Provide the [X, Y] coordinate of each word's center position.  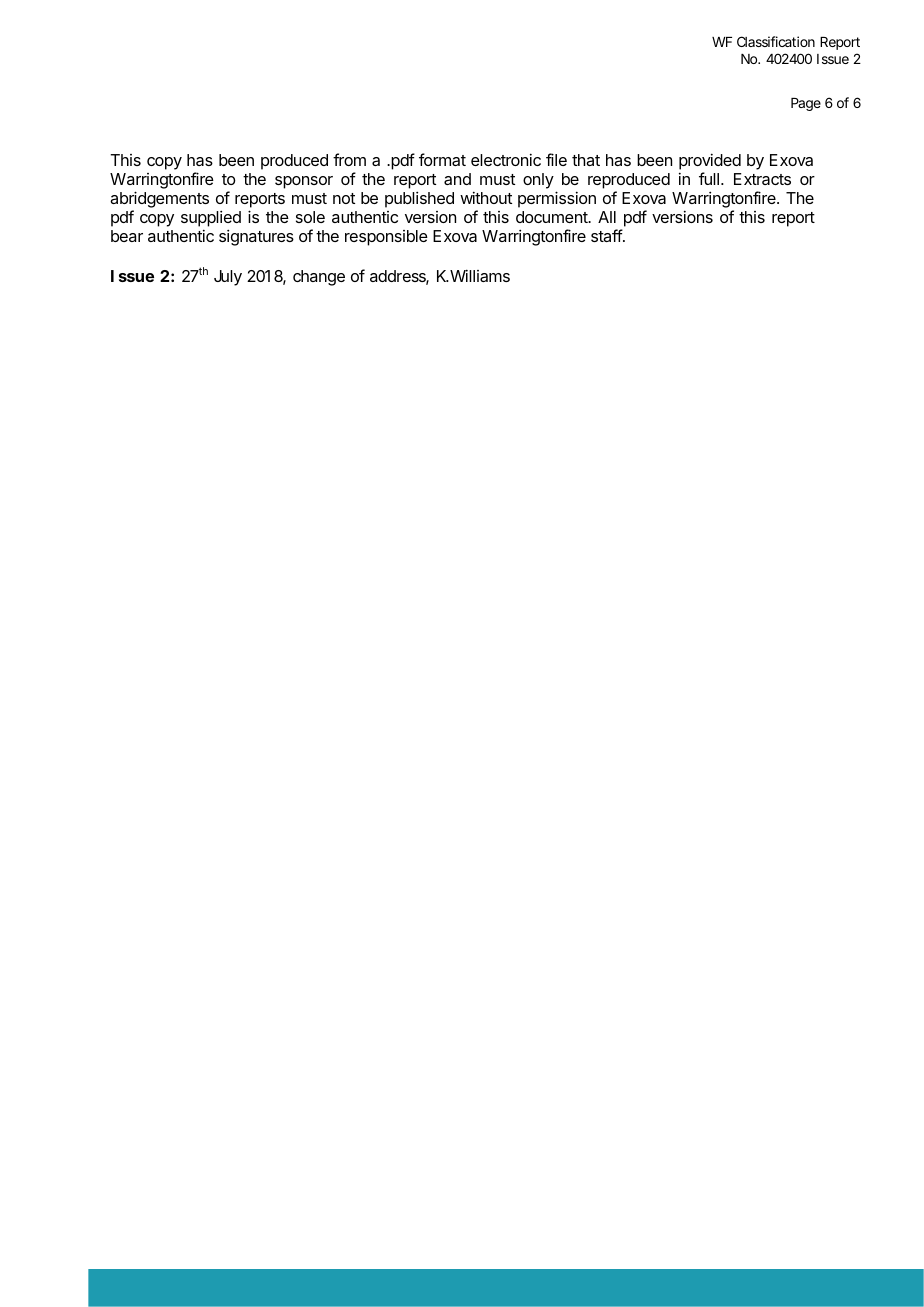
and [457, 179]
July [228, 278]
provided [710, 163]
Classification [776, 41]
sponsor [304, 182]
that [586, 160]
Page [806, 104]
